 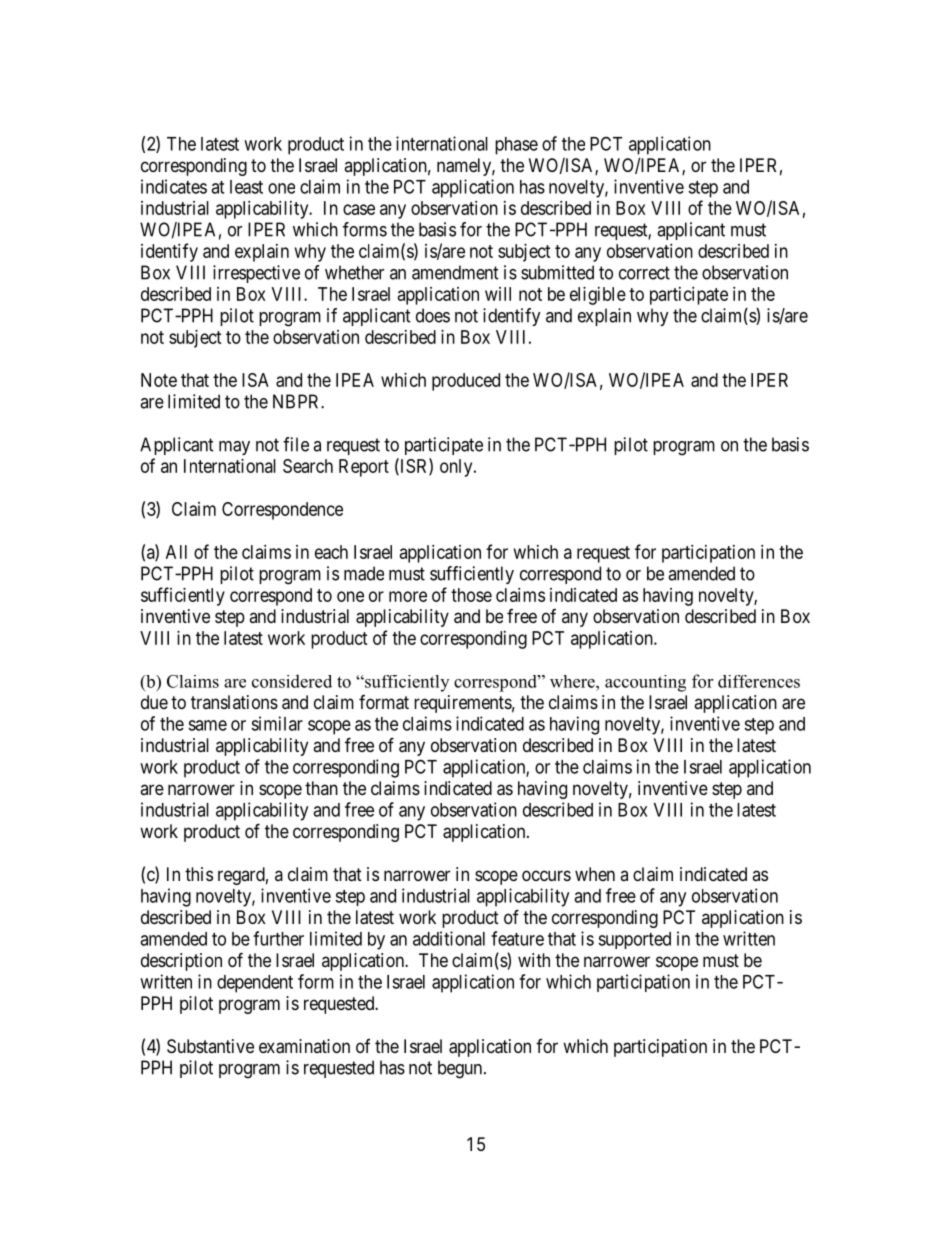 I want to click on phase, so click(x=516, y=146).
